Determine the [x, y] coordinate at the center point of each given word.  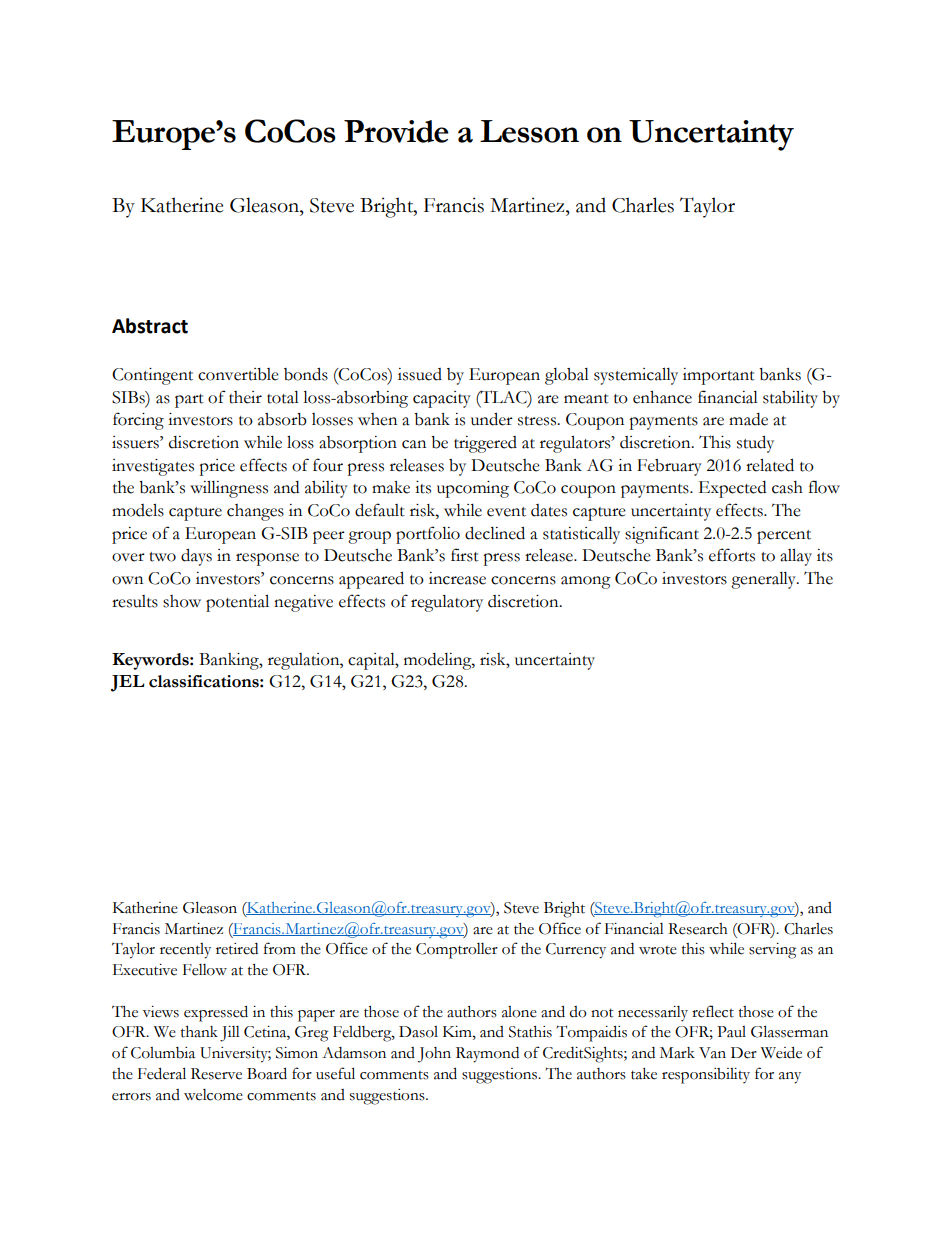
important [719, 376]
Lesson [529, 131]
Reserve [216, 1074]
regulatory [447, 603]
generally [764, 580]
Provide [396, 131]
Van [712, 1053]
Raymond [487, 1055]
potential [237, 603]
